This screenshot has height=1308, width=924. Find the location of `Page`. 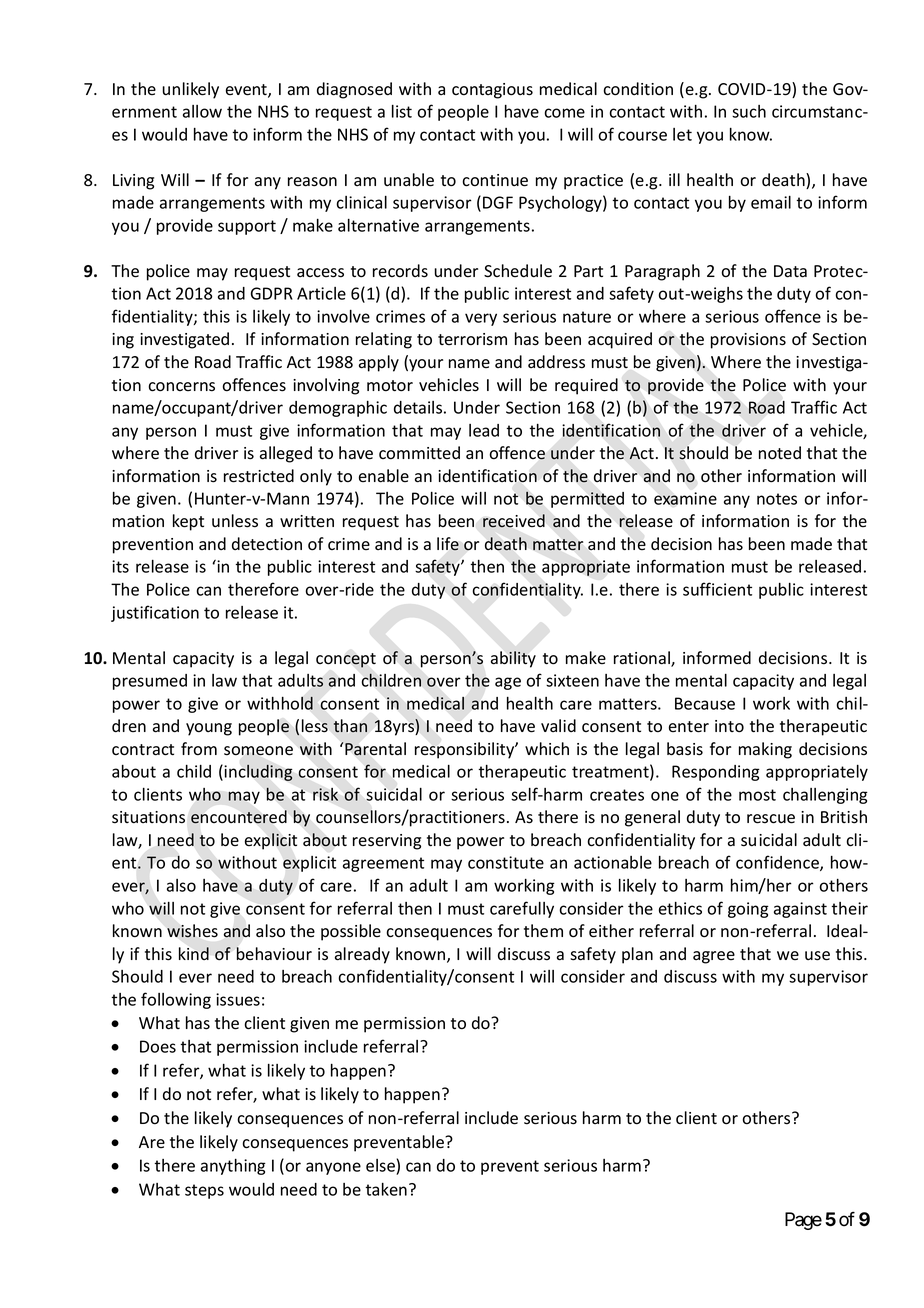

Page is located at coordinates (803, 1221).
